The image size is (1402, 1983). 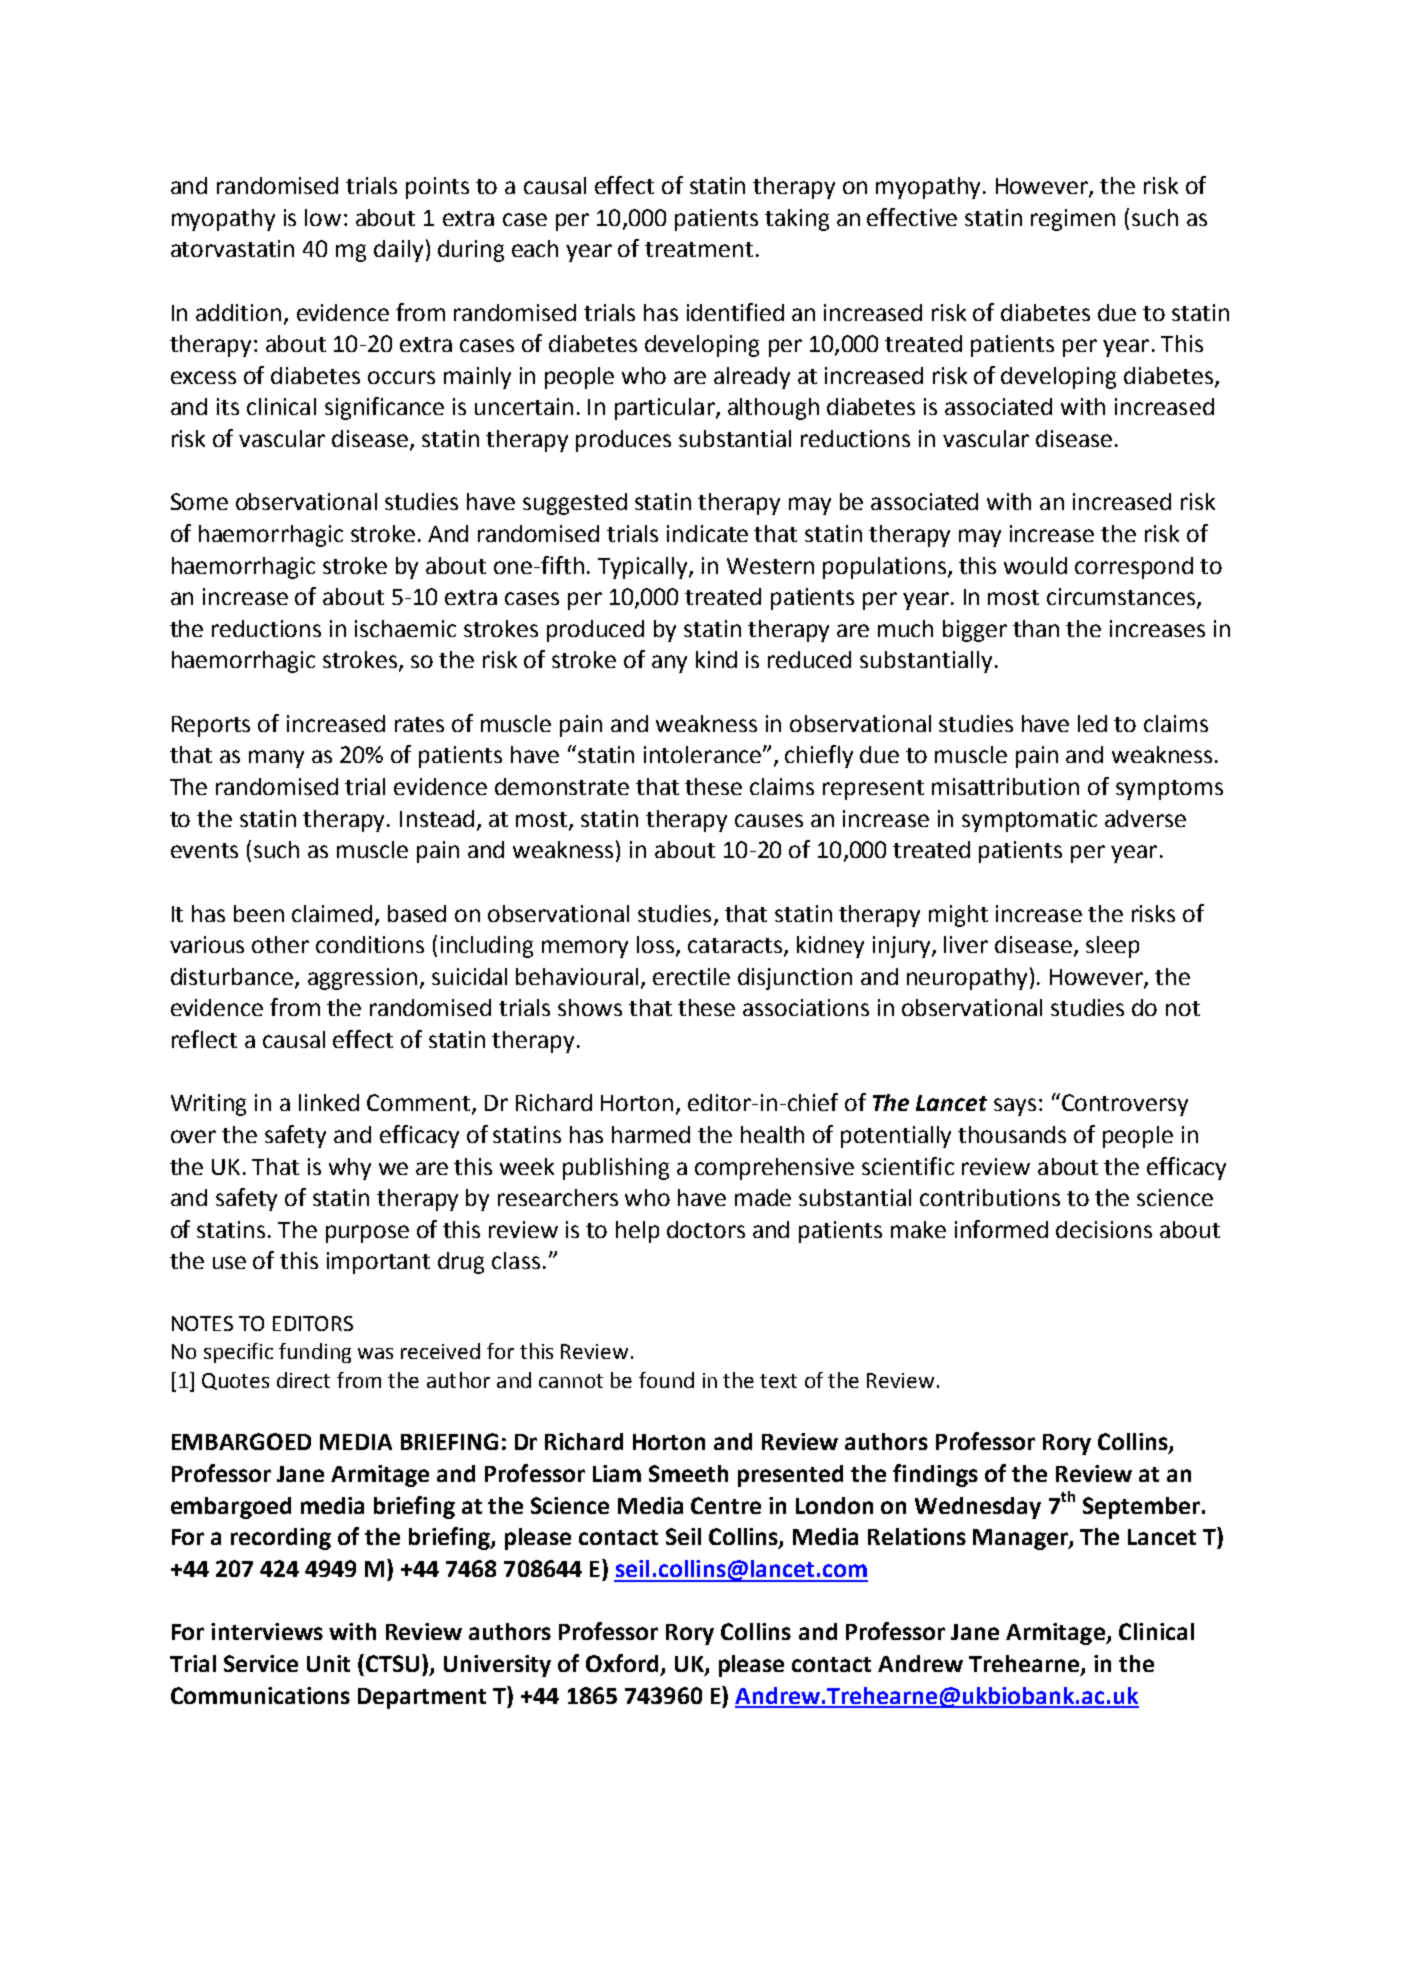 What do you see at coordinates (328, 1663) in the screenshot?
I see `Unit` at bounding box center [328, 1663].
